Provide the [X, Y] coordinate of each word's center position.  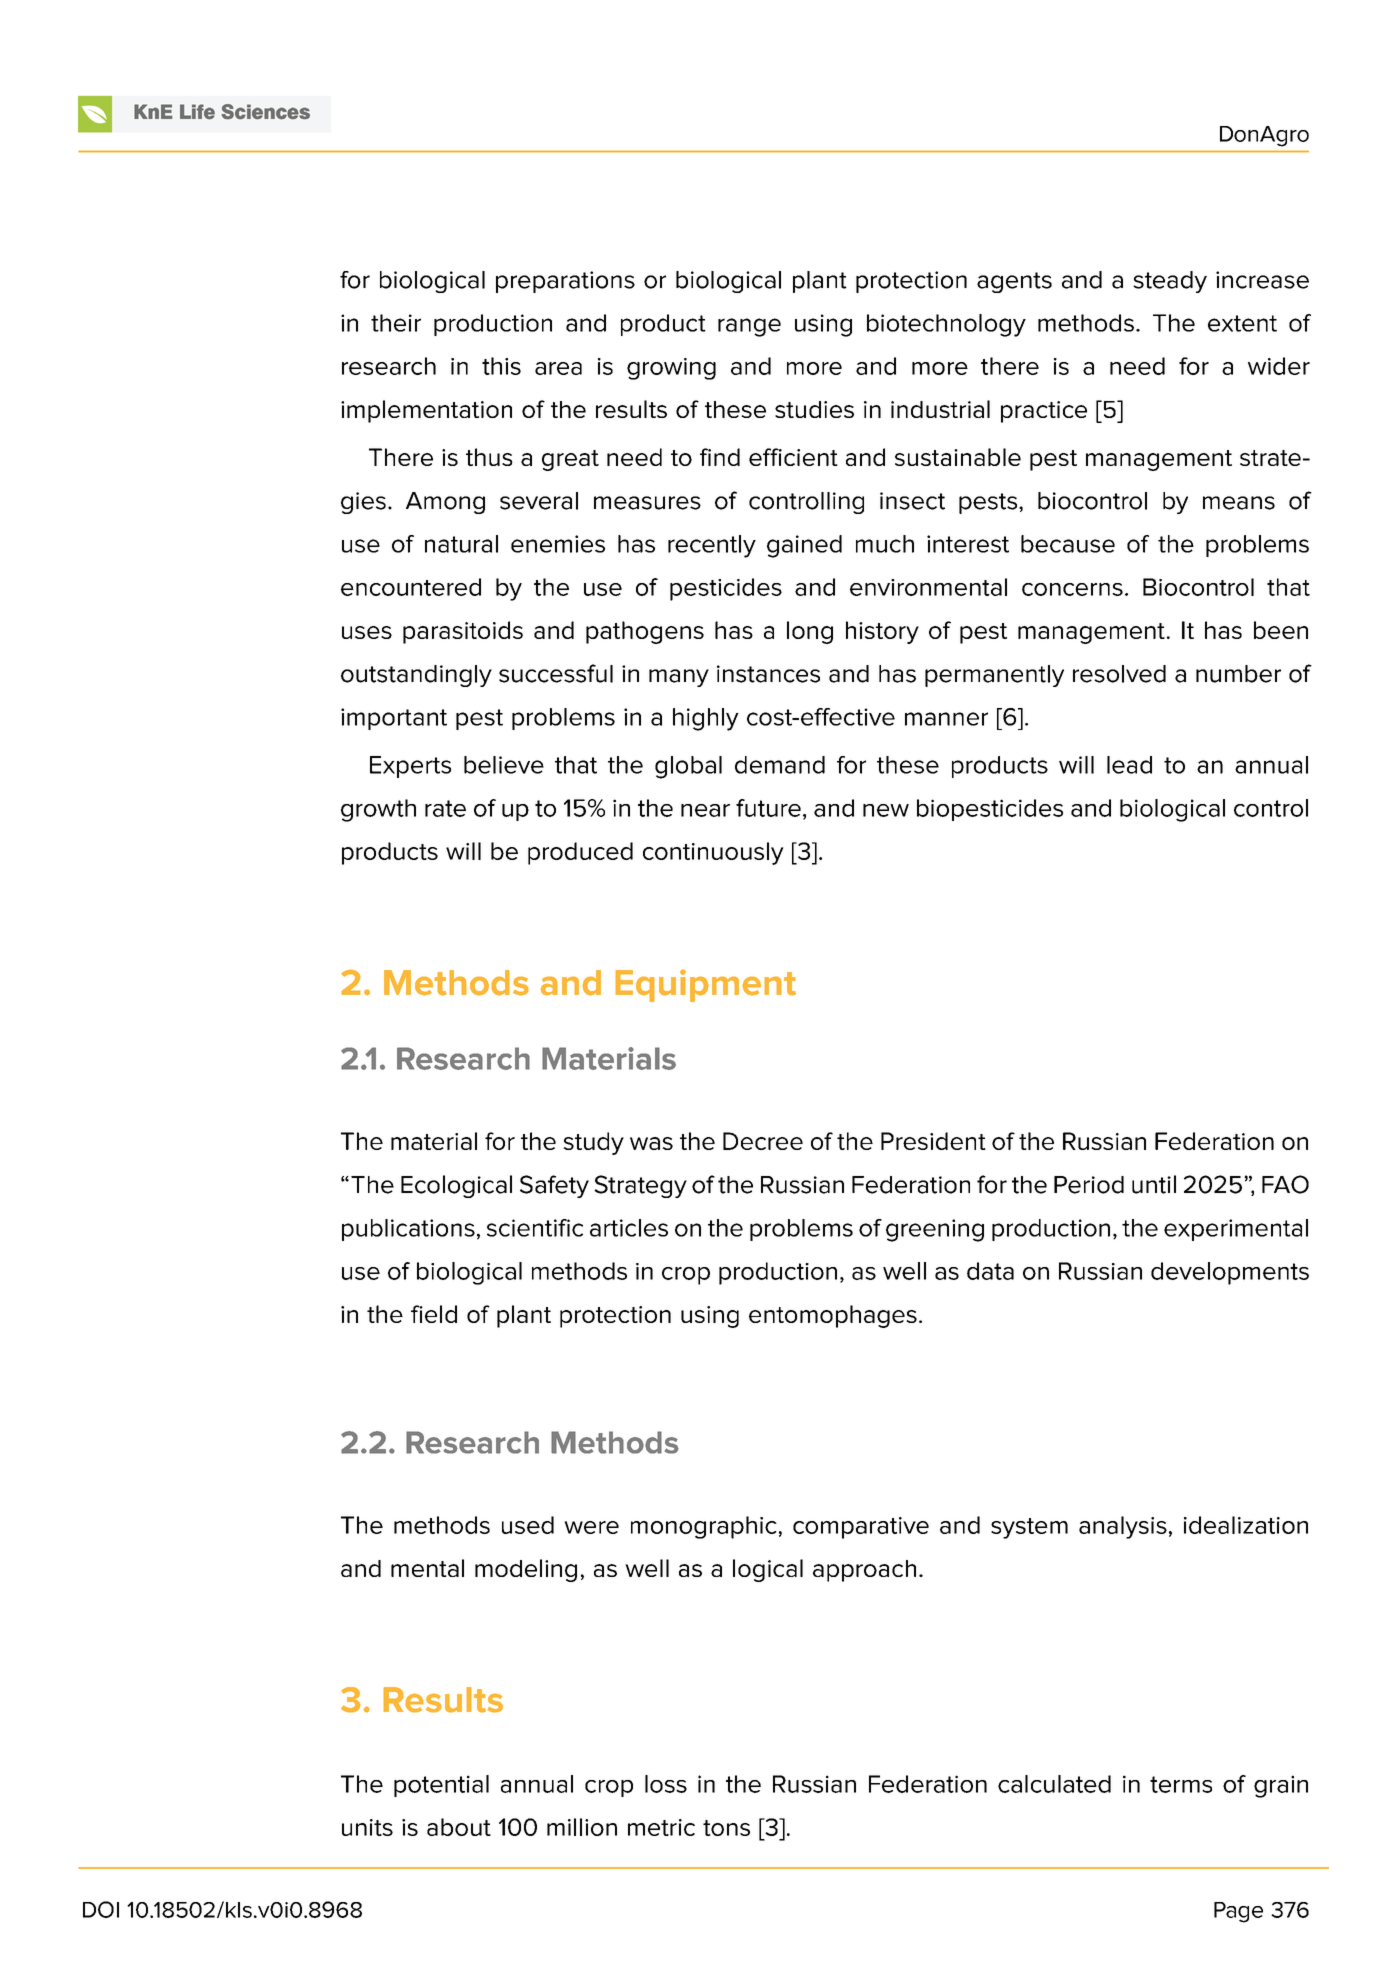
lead [1129, 765]
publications [408, 1230]
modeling [526, 1570]
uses [367, 632]
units [367, 1827]
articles [629, 1228]
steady [1170, 282]
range [749, 327]
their [396, 323]
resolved [1119, 674]
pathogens [645, 632]
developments [1230, 1273]
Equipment [706, 985]
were [591, 1527]
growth [378, 810]
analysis [1123, 1527]
